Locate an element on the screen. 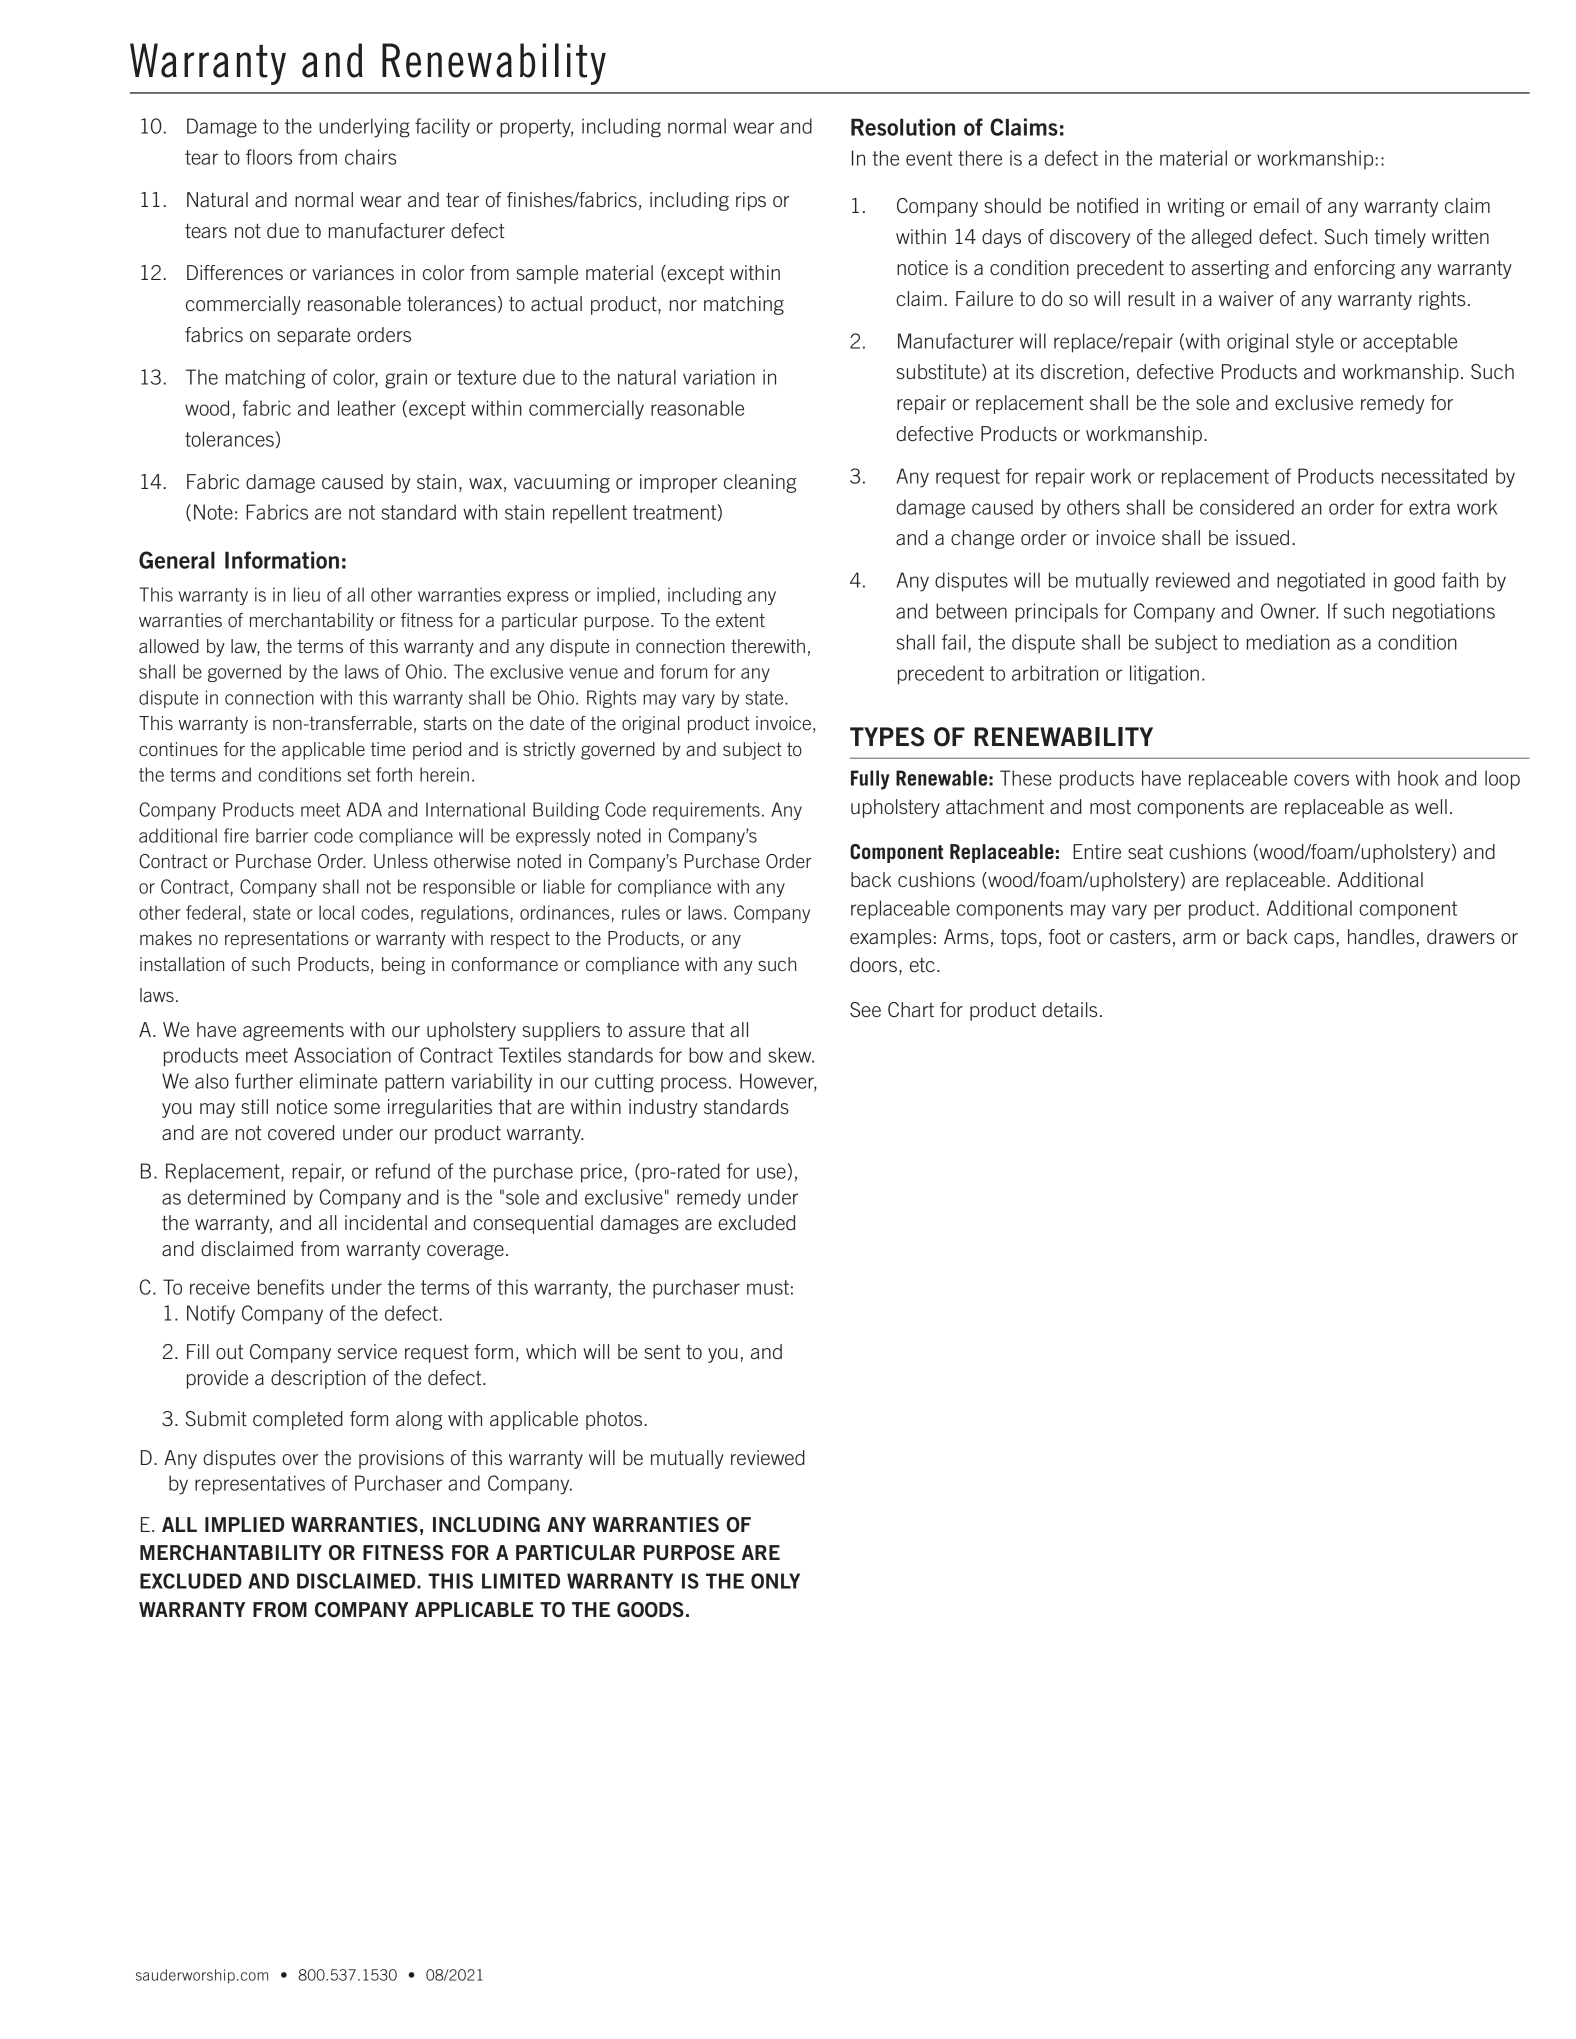 The width and height of the screenshot is (1576, 2039). provisions is located at coordinates (401, 1459).
